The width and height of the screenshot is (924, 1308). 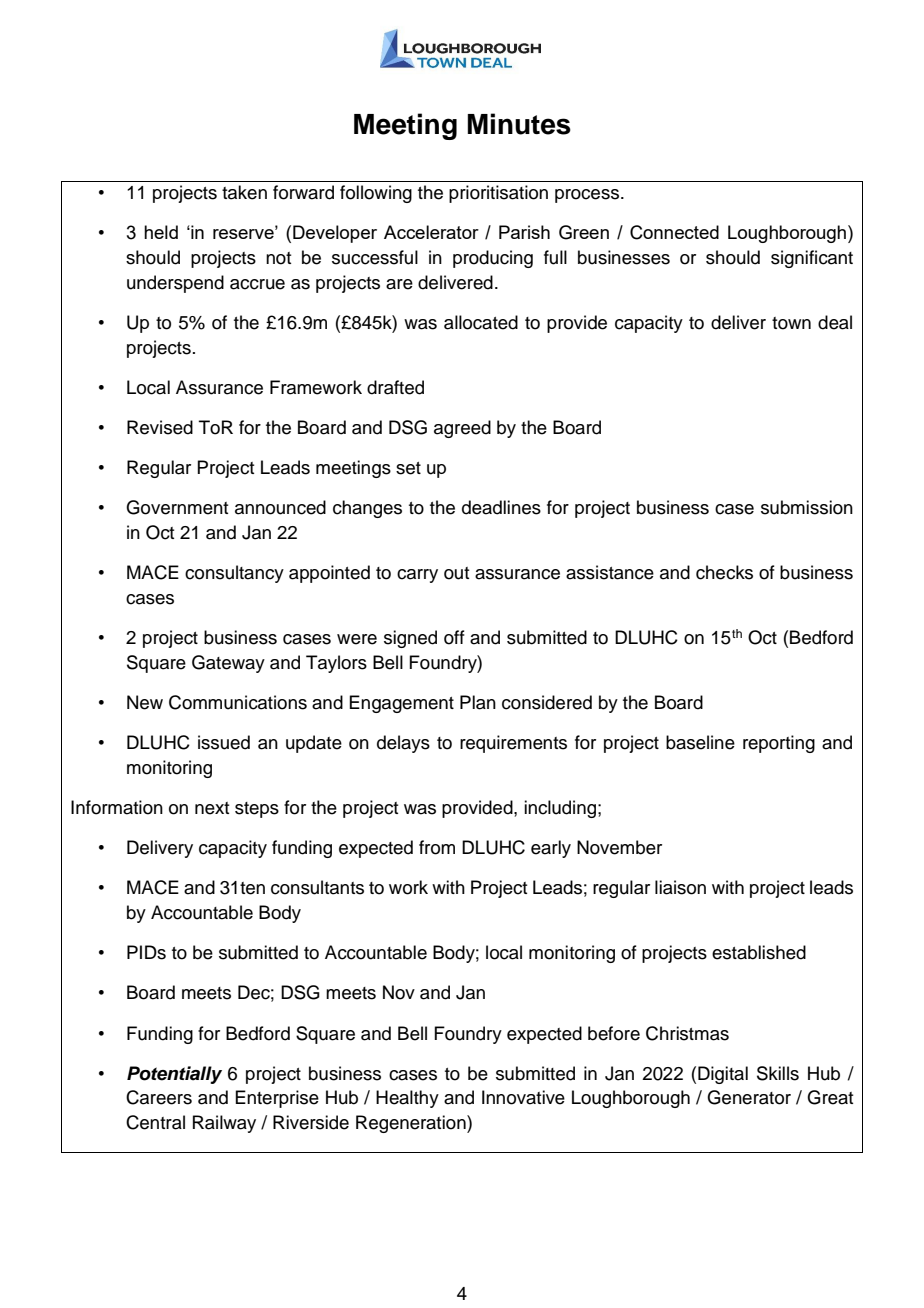 What do you see at coordinates (519, 124) in the screenshot?
I see `Minutes` at bounding box center [519, 124].
